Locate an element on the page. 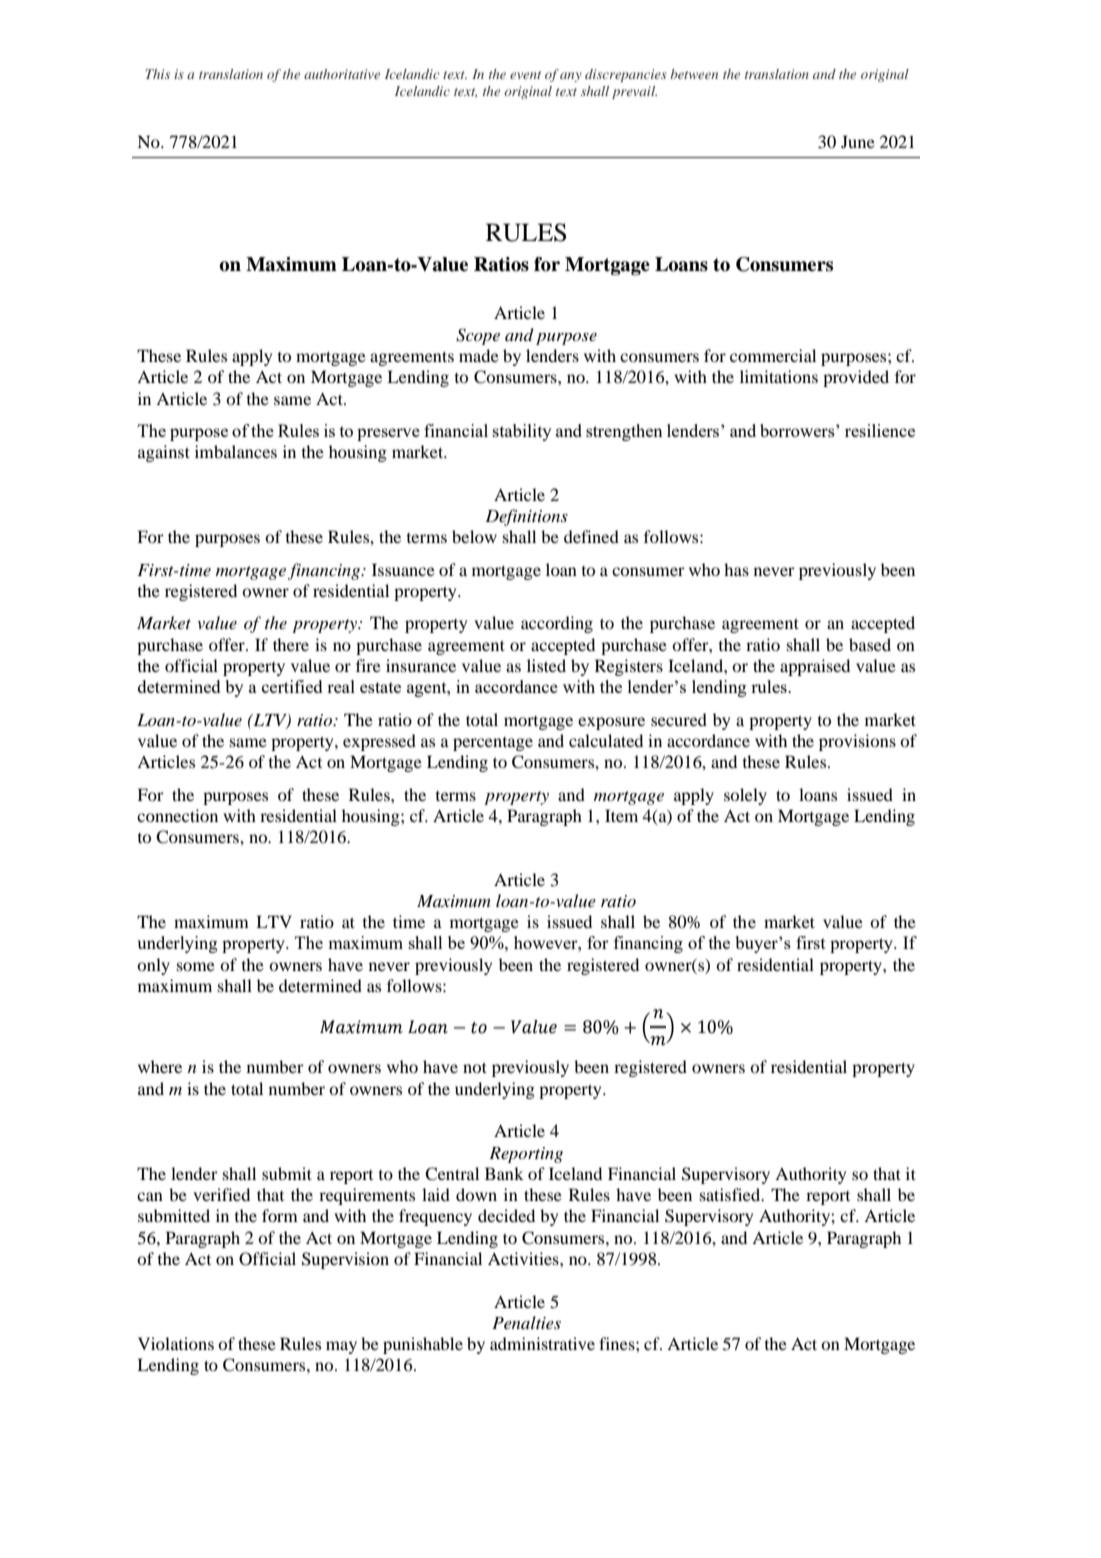 The image size is (1101, 1558). percentage is located at coordinates (493, 744).
